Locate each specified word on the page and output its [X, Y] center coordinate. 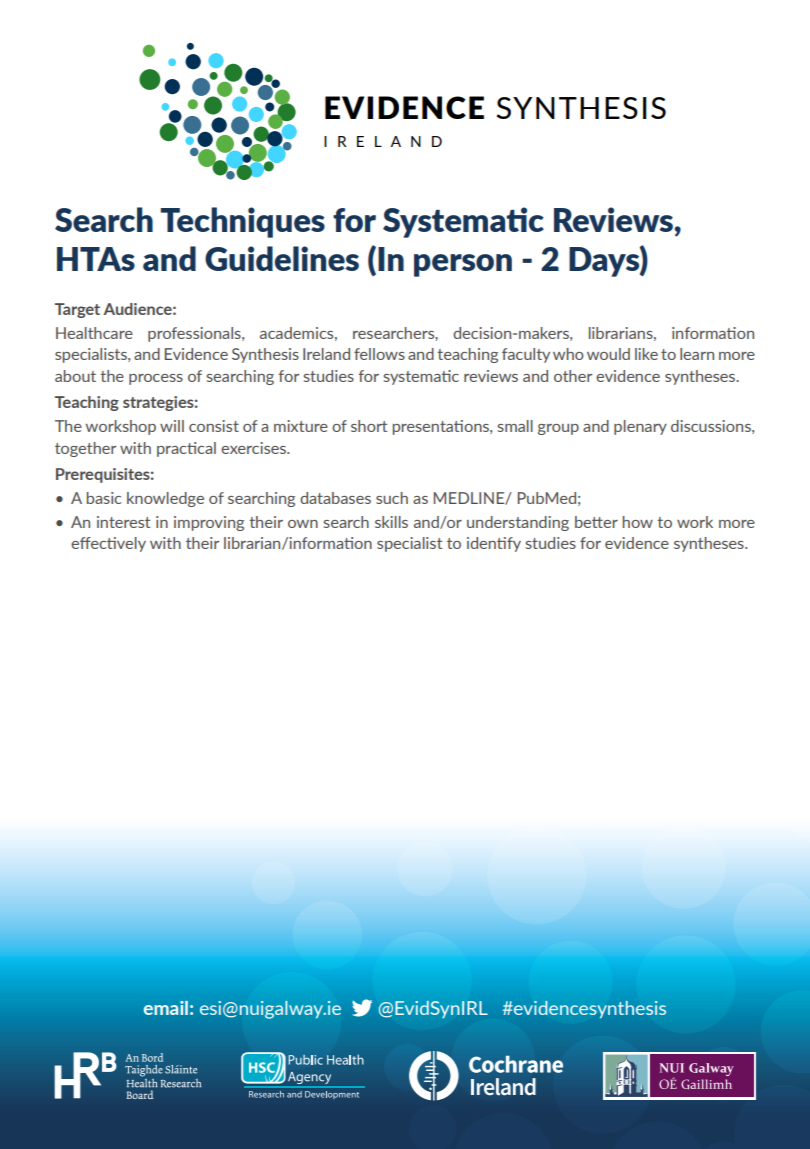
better [596, 522]
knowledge [165, 499]
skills [391, 522]
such [392, 498]
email [166, 1008]
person [463, 265]
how [638, 522]
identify [494, 544]
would [608, 354]
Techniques [243, 222]
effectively [108, 544]
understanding [518, 523]
